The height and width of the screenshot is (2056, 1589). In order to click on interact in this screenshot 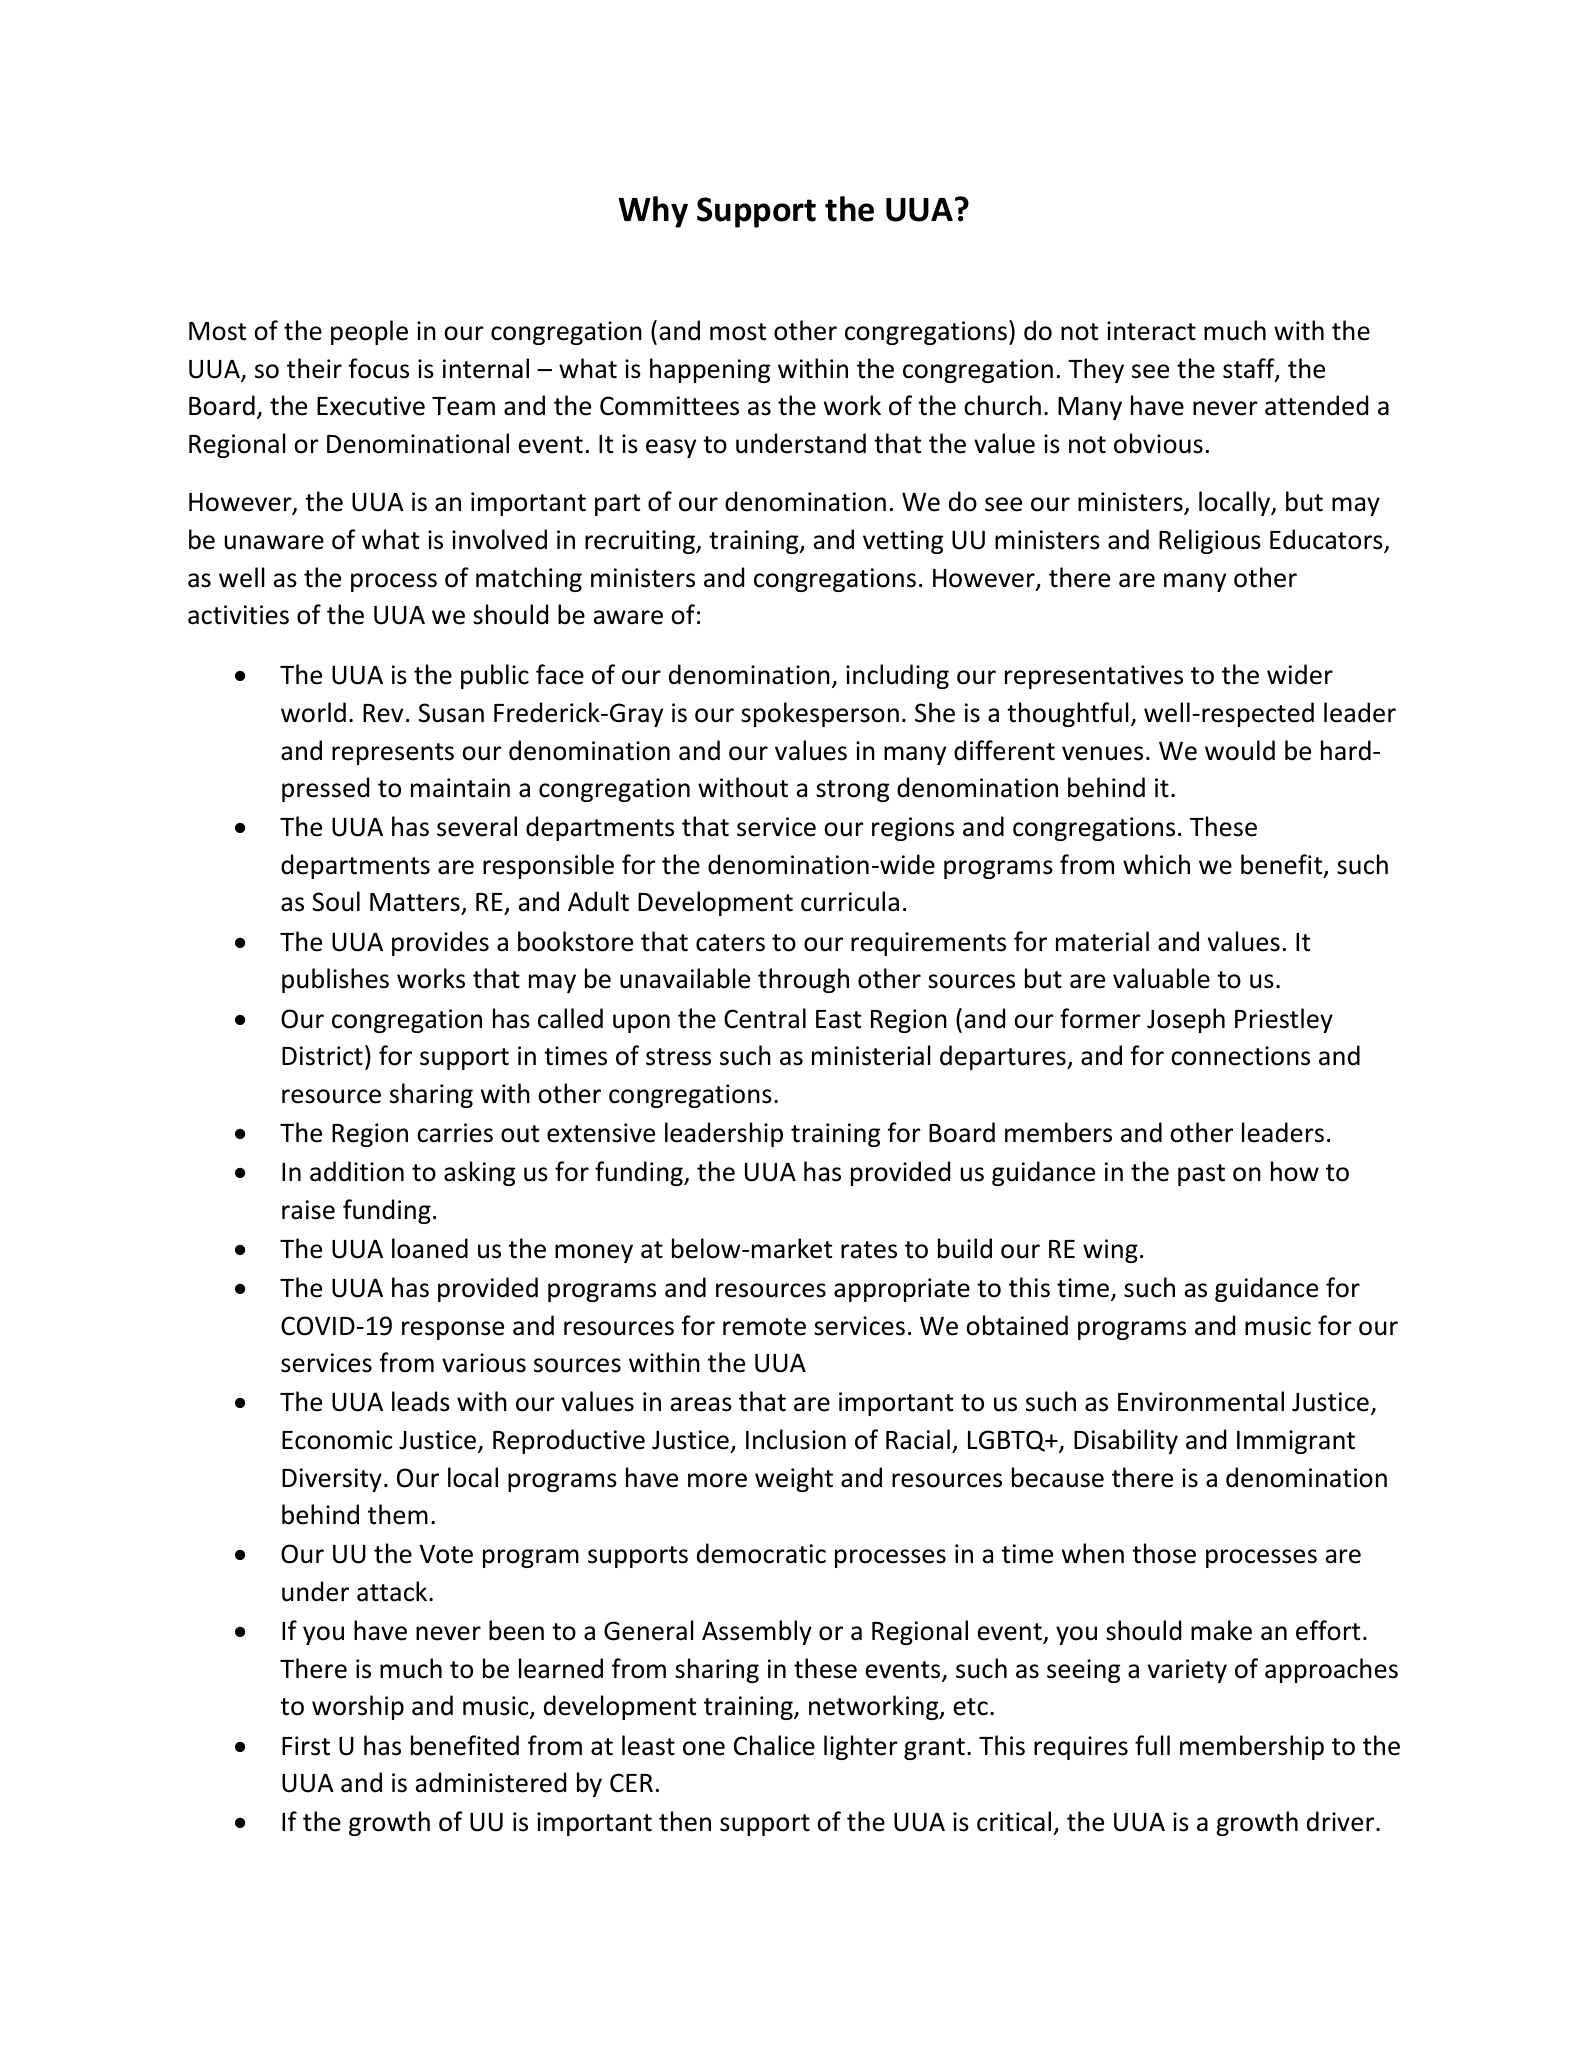, I will do `click(1151, 331)`.
